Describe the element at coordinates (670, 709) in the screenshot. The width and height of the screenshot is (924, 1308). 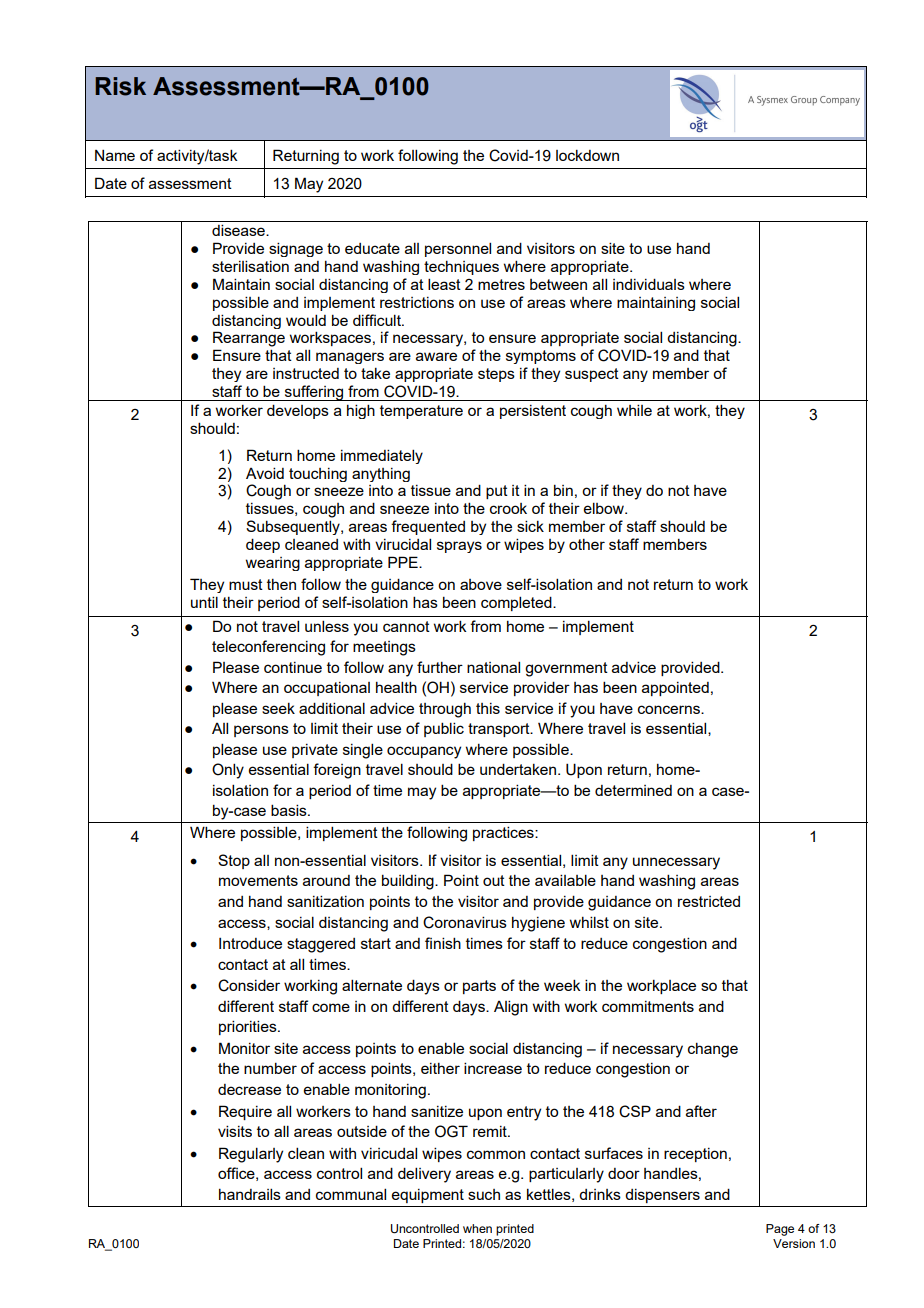
I see `concerns` at that location.
